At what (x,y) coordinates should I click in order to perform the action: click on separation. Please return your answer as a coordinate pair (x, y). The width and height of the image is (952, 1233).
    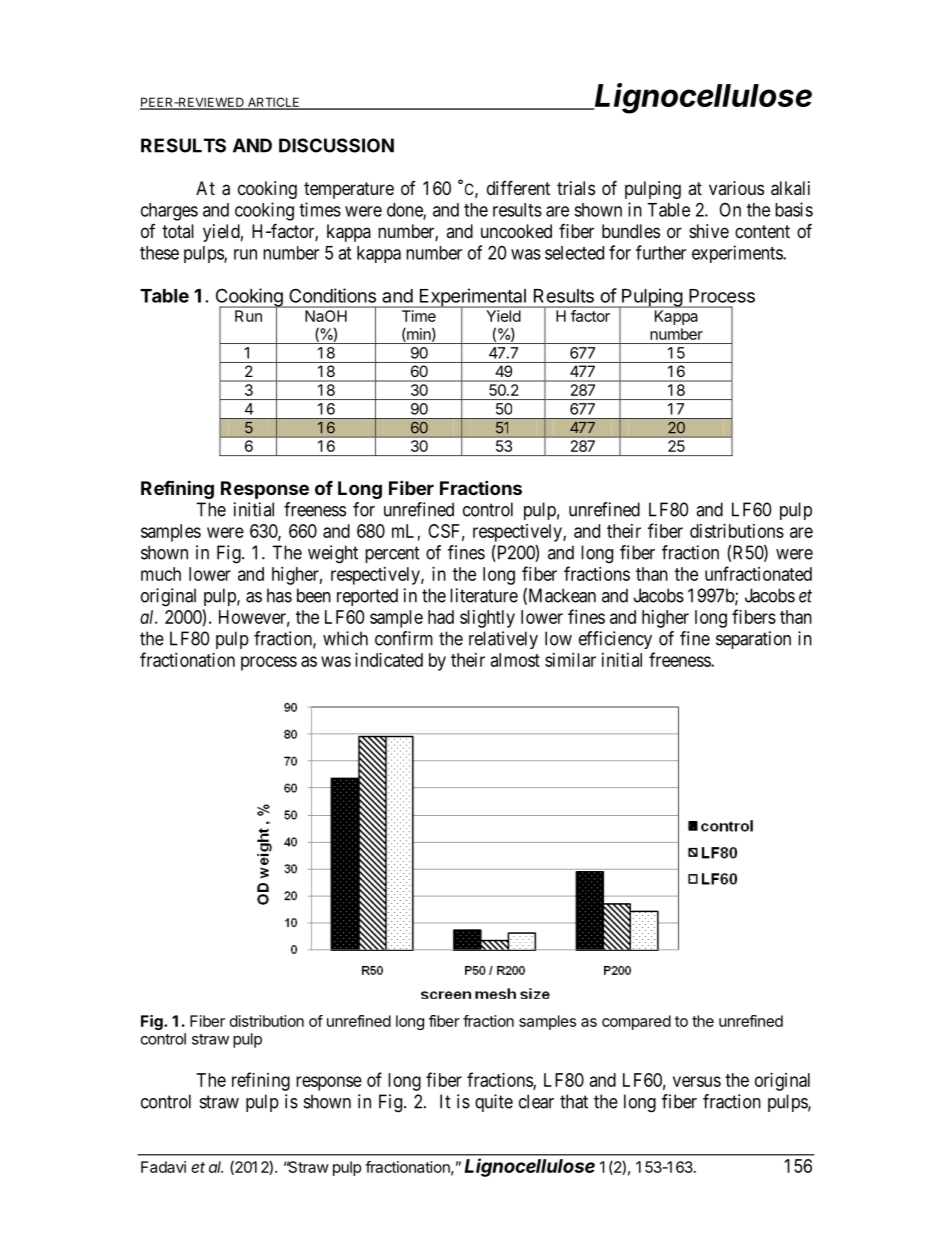
    Looking at the image, I should click on (753, 640).
